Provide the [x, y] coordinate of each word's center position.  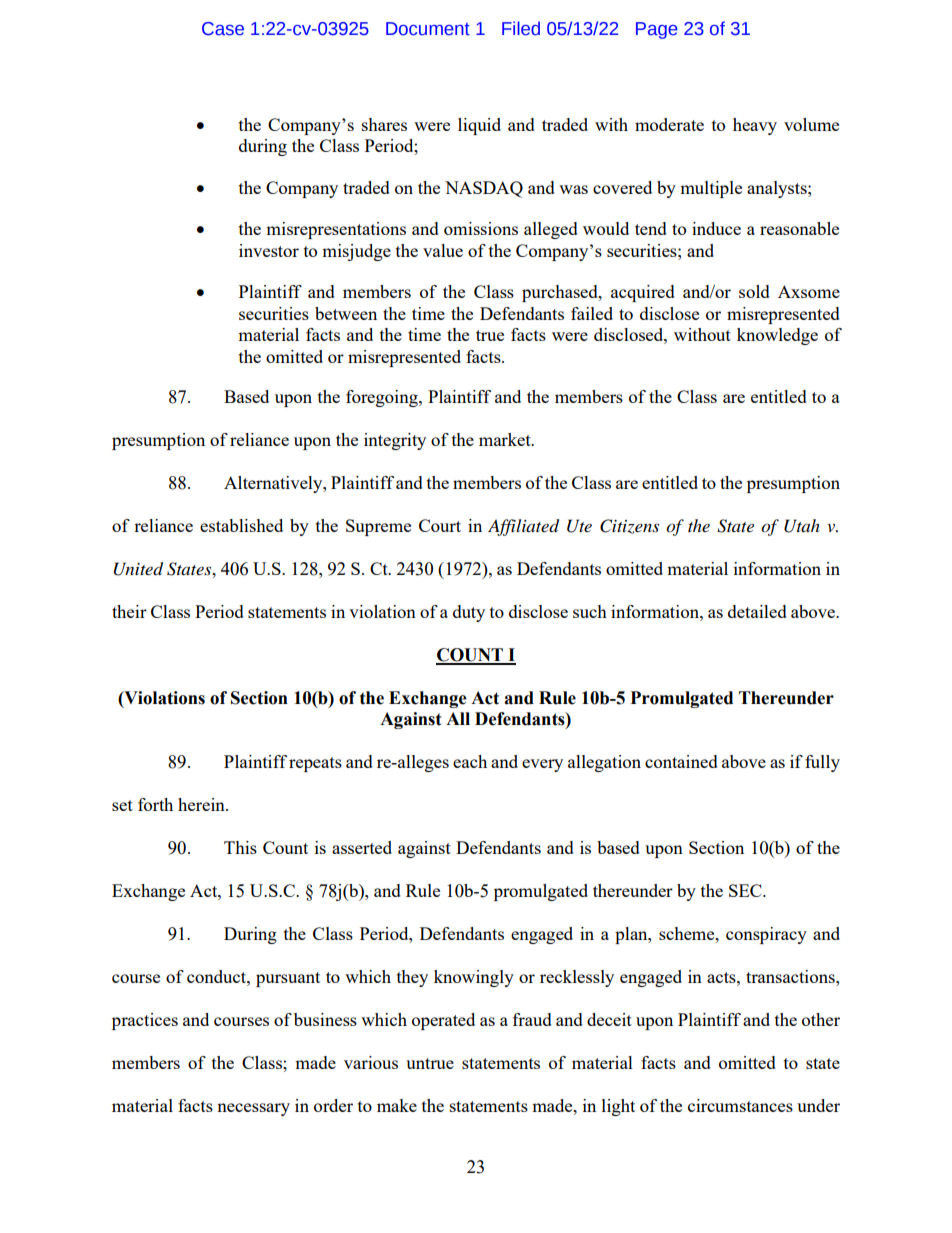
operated [443, 1021]
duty [469, 613]
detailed [757, 611]
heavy [755, 126]
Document [428, 29]
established [241, 525]
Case [223, 29]
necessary [253, 1109]
